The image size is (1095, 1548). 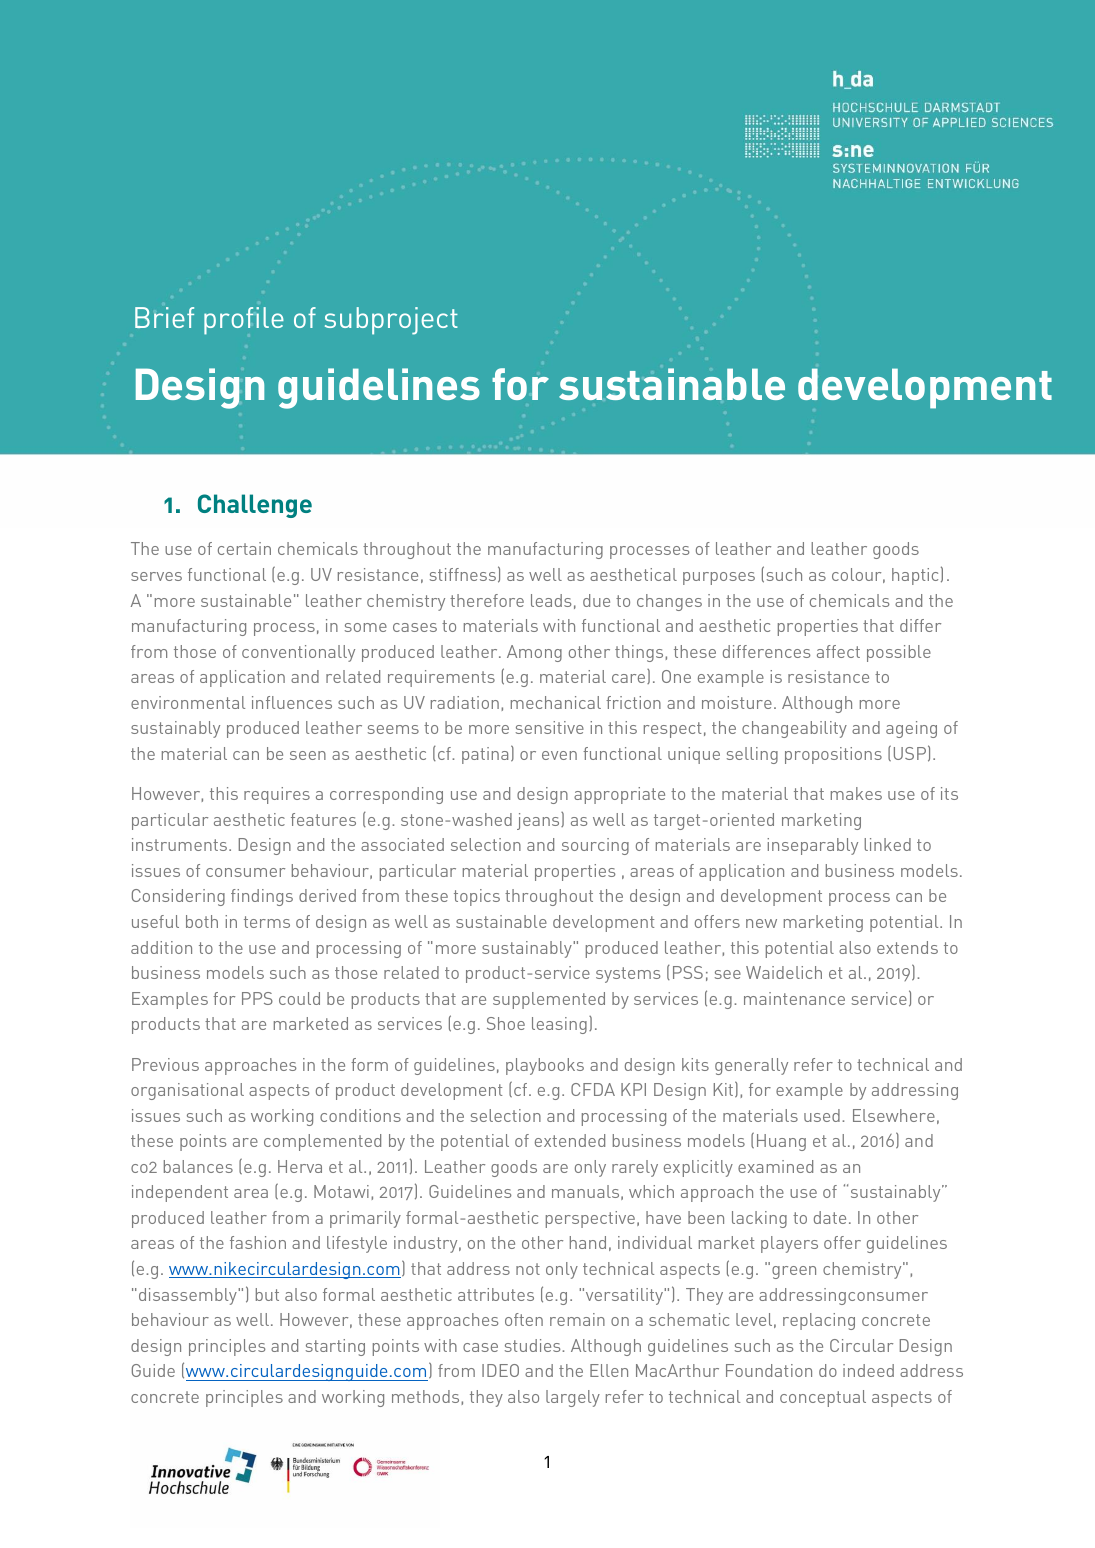 I want to click on haptic, so click(x=915, y=576).
